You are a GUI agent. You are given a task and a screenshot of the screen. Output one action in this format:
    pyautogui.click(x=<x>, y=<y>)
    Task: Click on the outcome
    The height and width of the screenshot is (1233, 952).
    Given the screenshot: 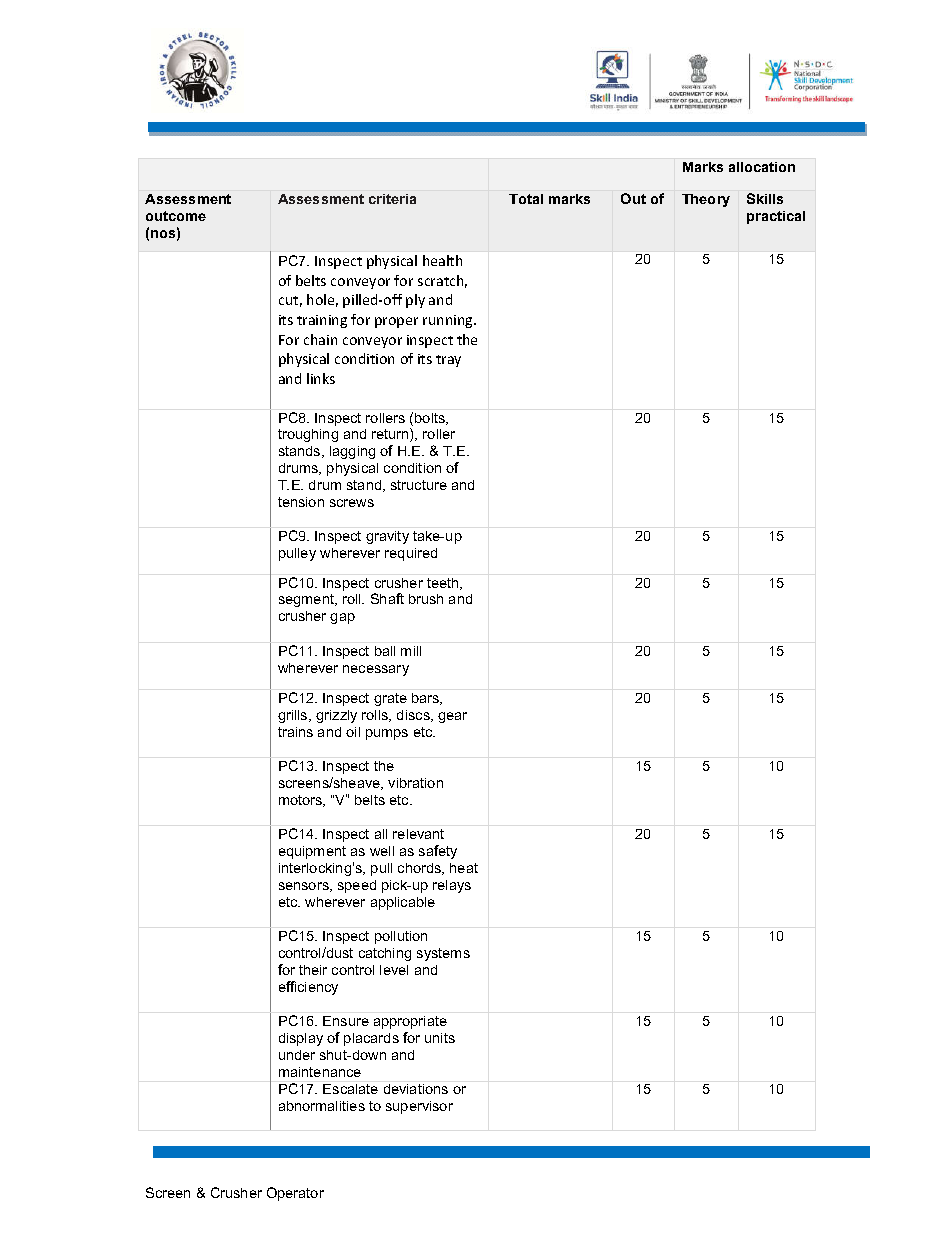 What is the action you would take?
    pyautogui.click(x=176, y=216)
